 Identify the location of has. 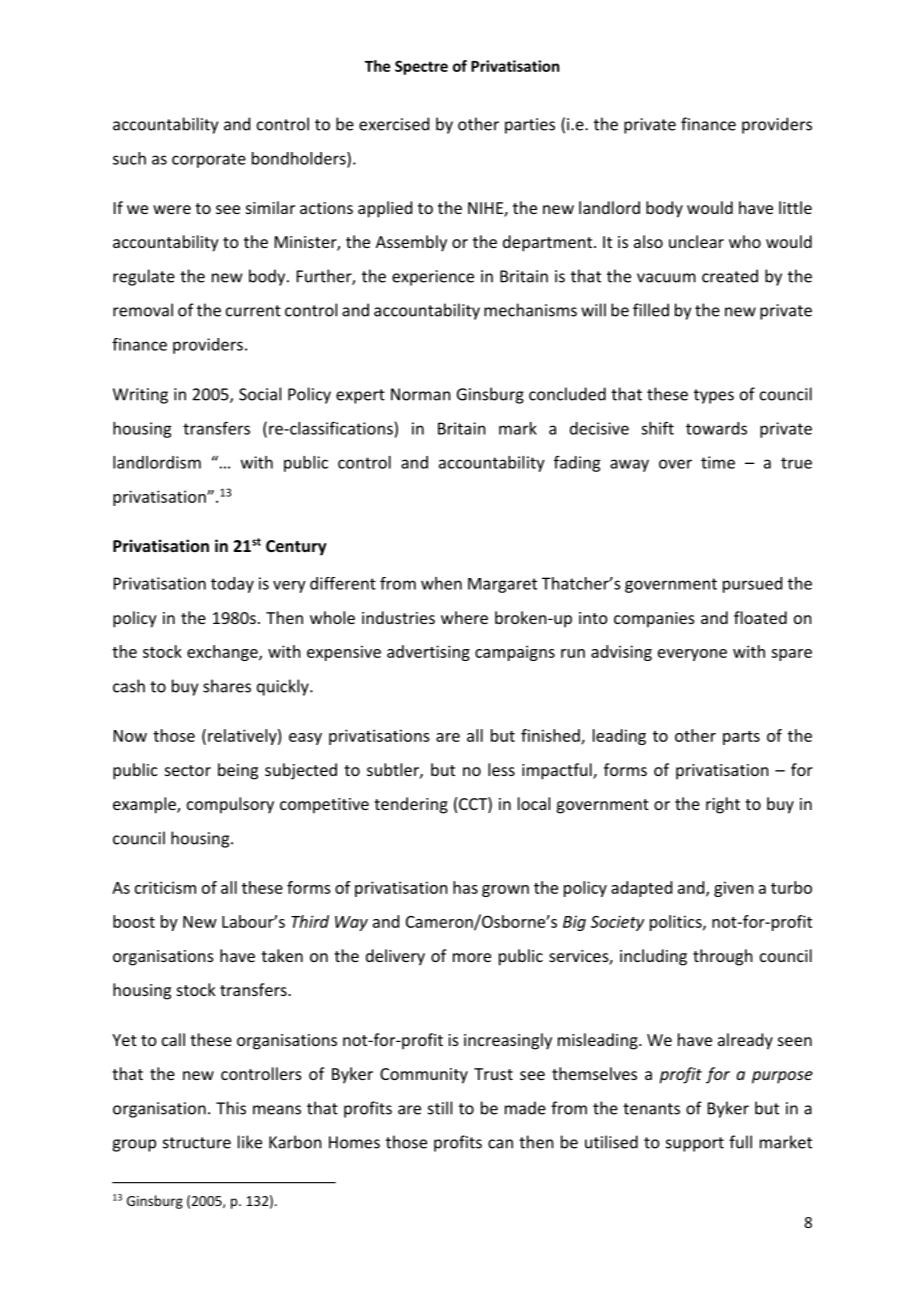
(465, 887).
